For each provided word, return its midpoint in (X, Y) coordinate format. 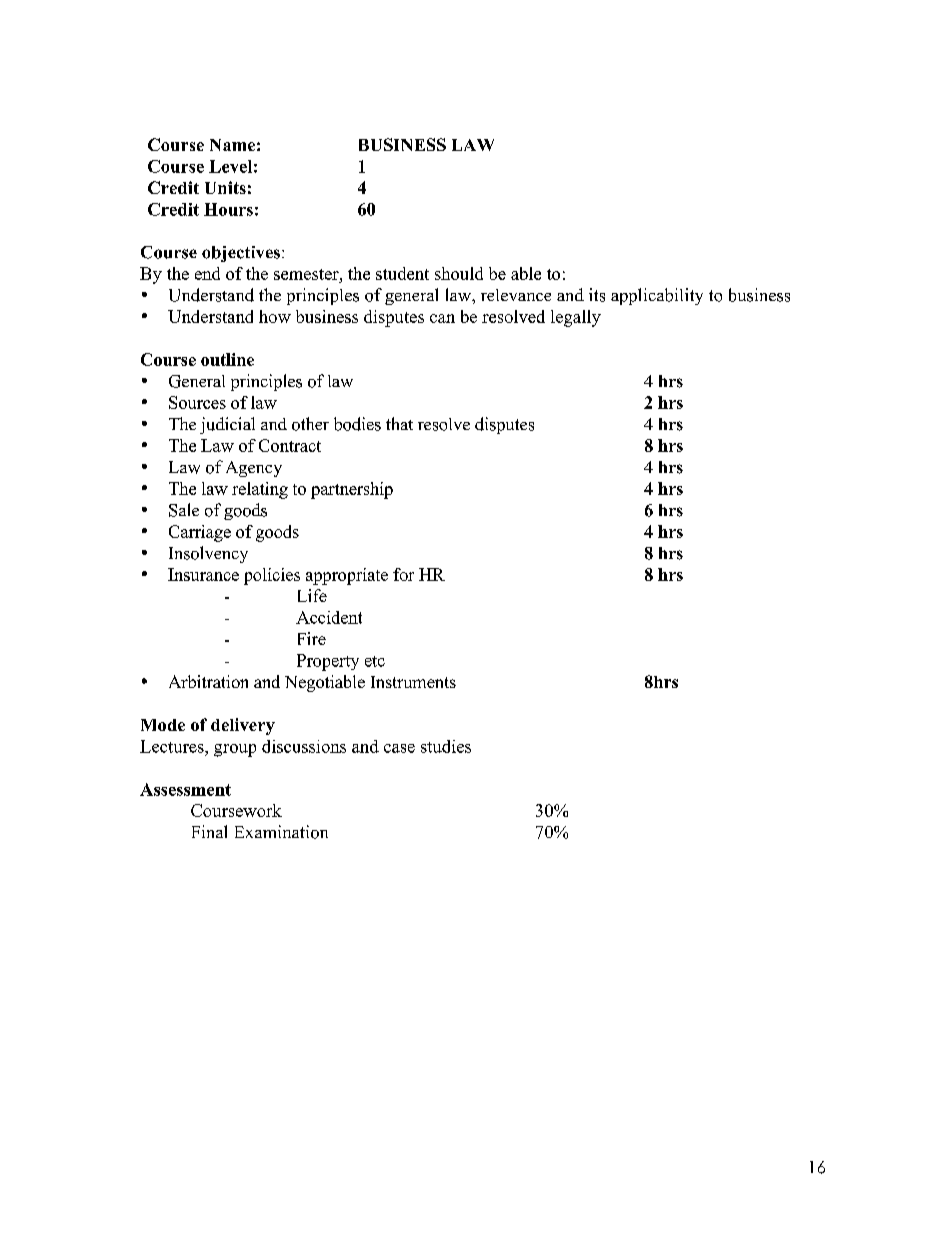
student (402, 273)
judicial (227, 425)
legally (576, 318)
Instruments (413, 682)
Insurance (203, 574)
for (403, 574)
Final (209, 831)
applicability (657, 296)
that (399, 423)
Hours (228, 209)
